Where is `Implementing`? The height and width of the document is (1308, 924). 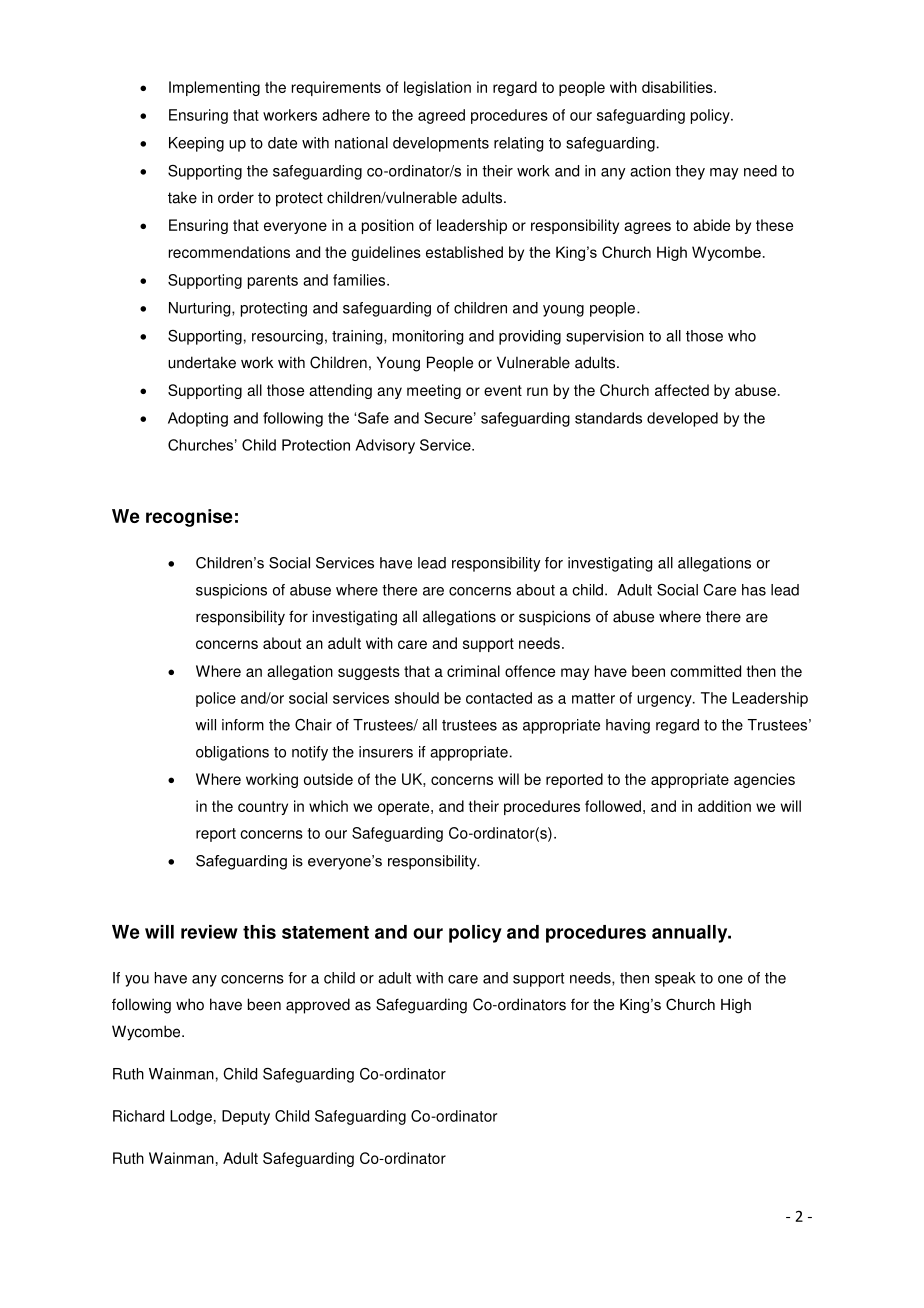 Implementing is located at coordinates (214, 88).
